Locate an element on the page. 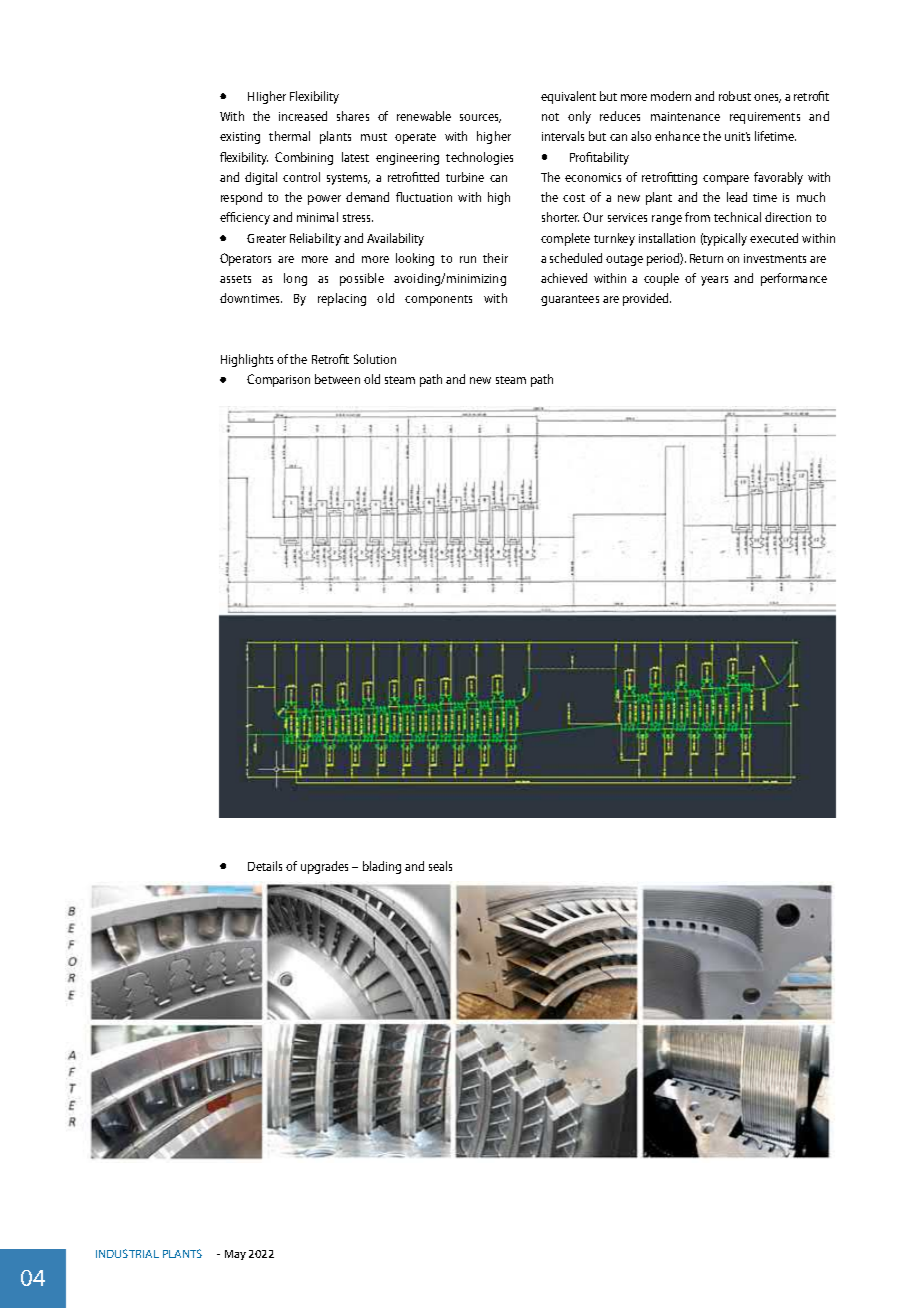  upgrades is located at coordinates (324, 867).
